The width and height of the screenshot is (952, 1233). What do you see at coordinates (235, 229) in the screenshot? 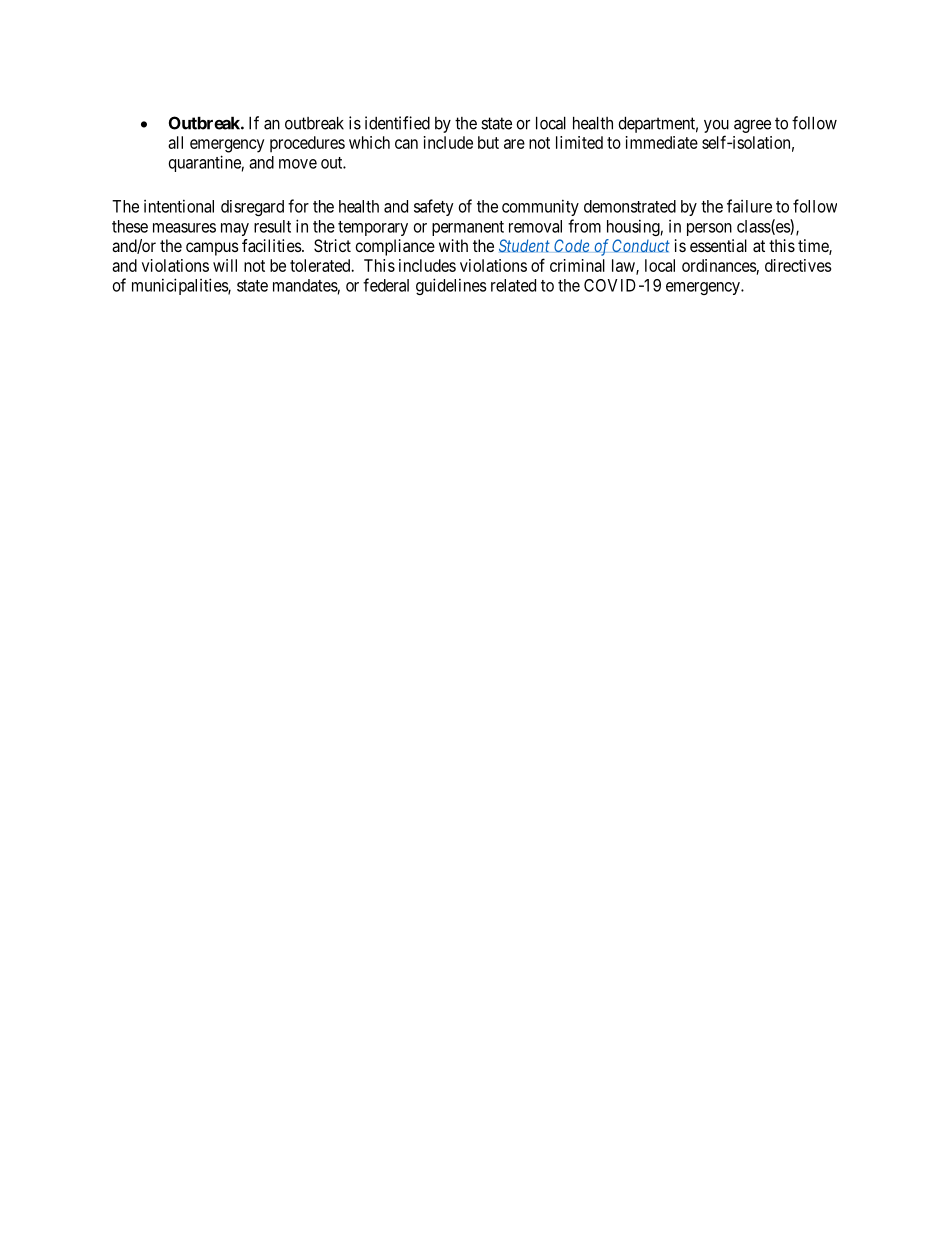
I see `may` at bounding box center [235, 229].
